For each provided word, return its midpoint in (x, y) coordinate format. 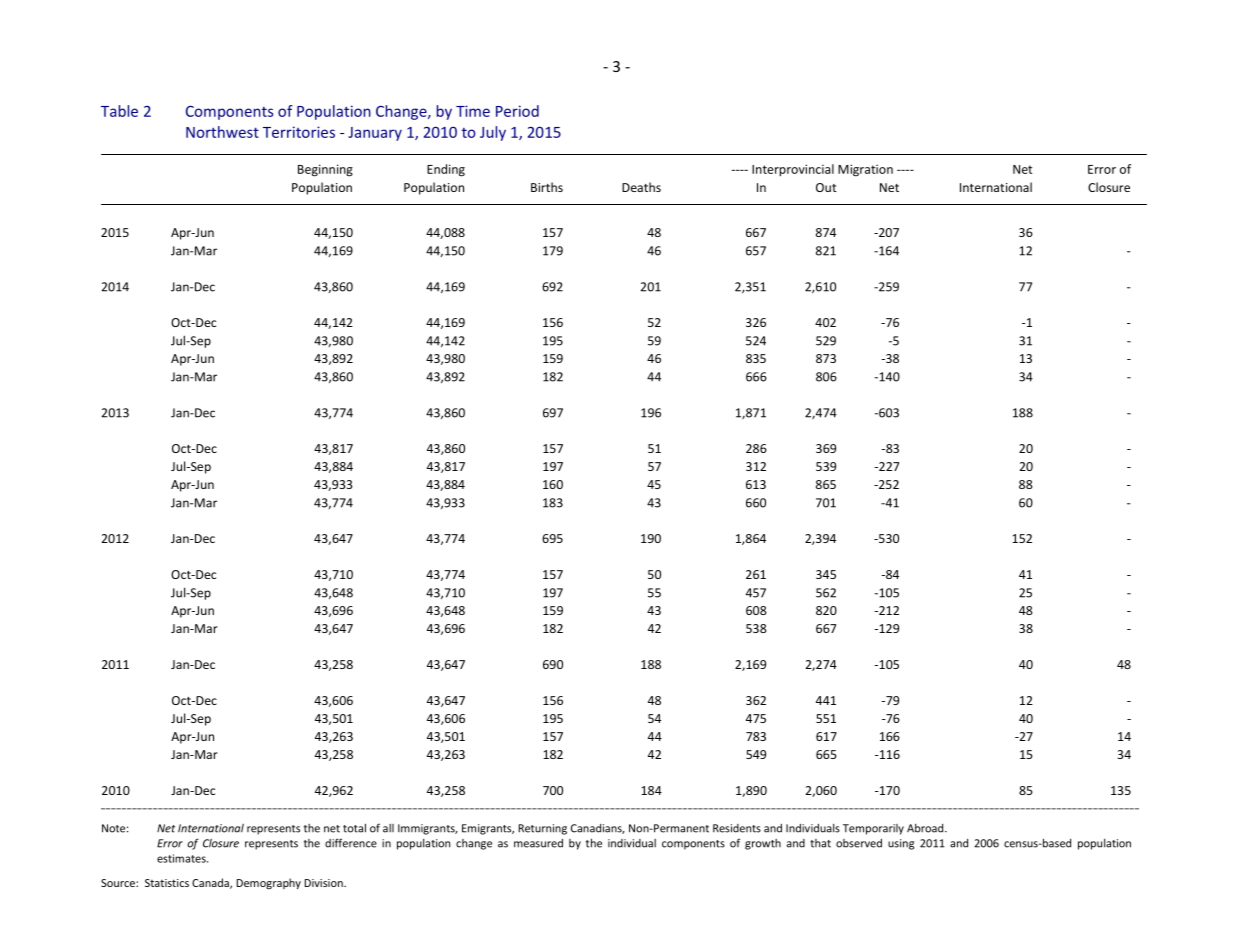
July (493, 133)
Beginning (325, 170)
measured (538, 843)
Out (826, 187)
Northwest (222, 132)
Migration (865, 170)
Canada (211, 883)
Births (547, 187)
